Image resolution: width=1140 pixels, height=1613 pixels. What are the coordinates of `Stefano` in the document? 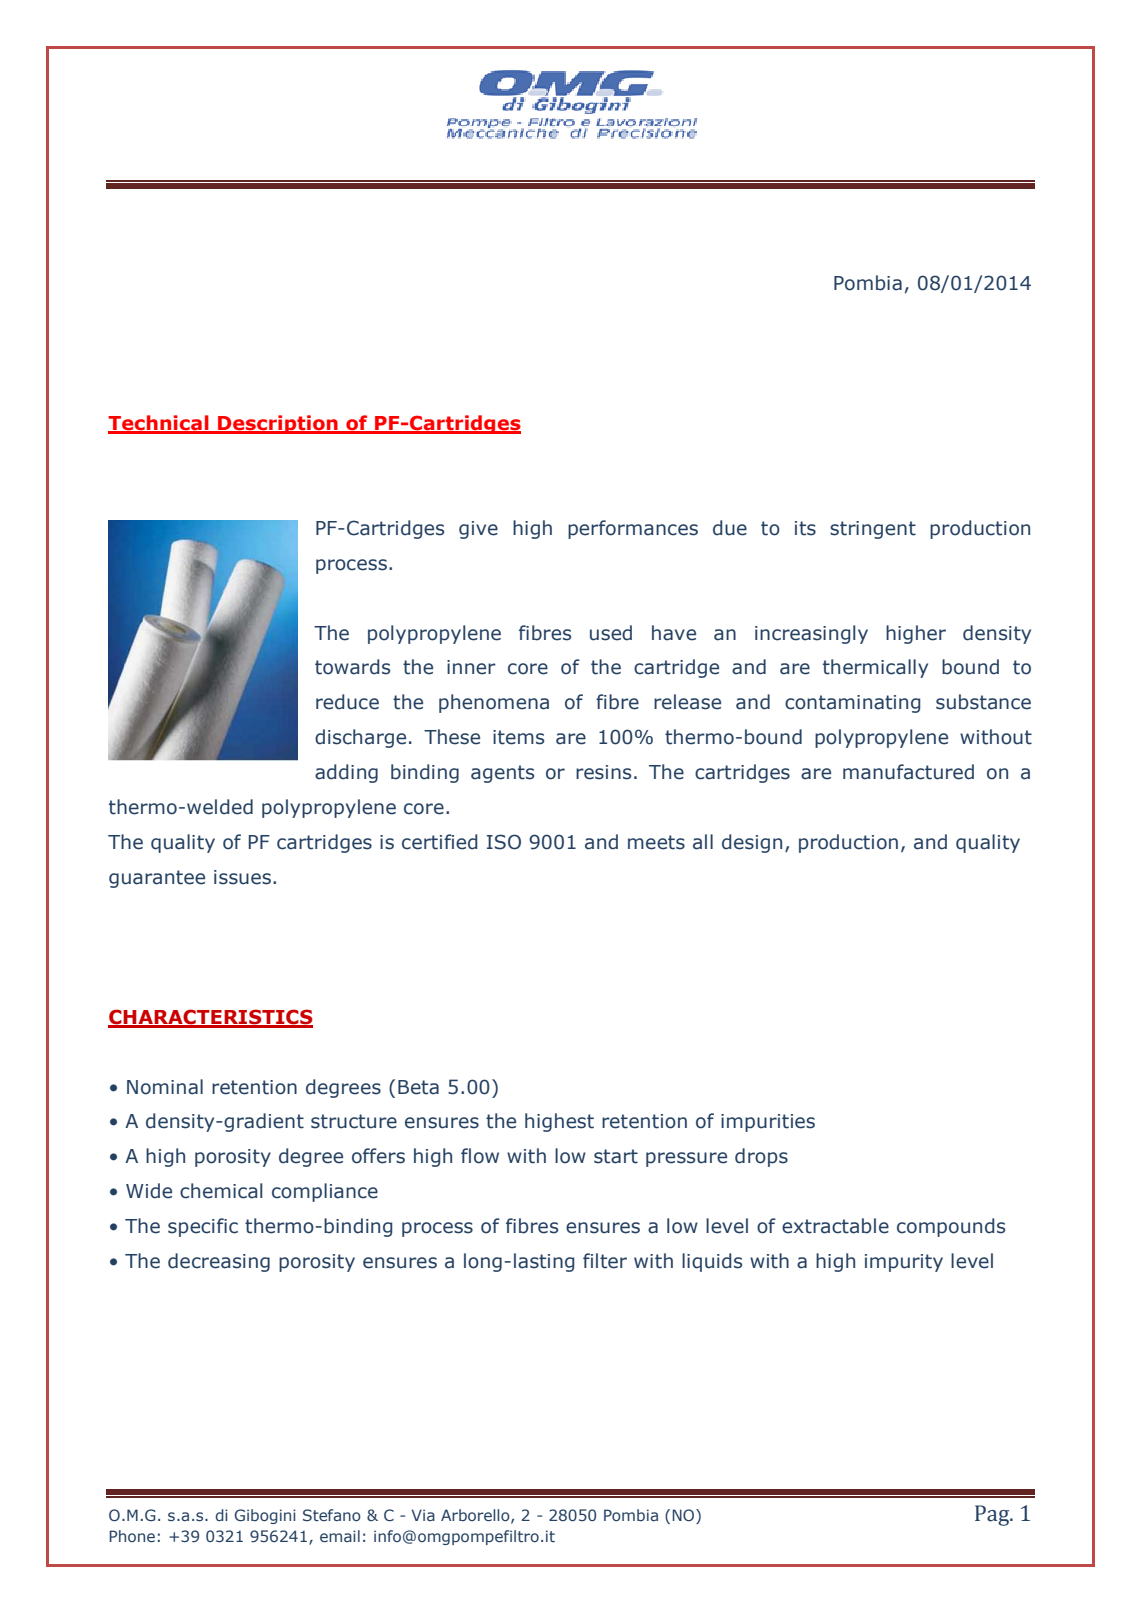 It's located at (332, 1515).
